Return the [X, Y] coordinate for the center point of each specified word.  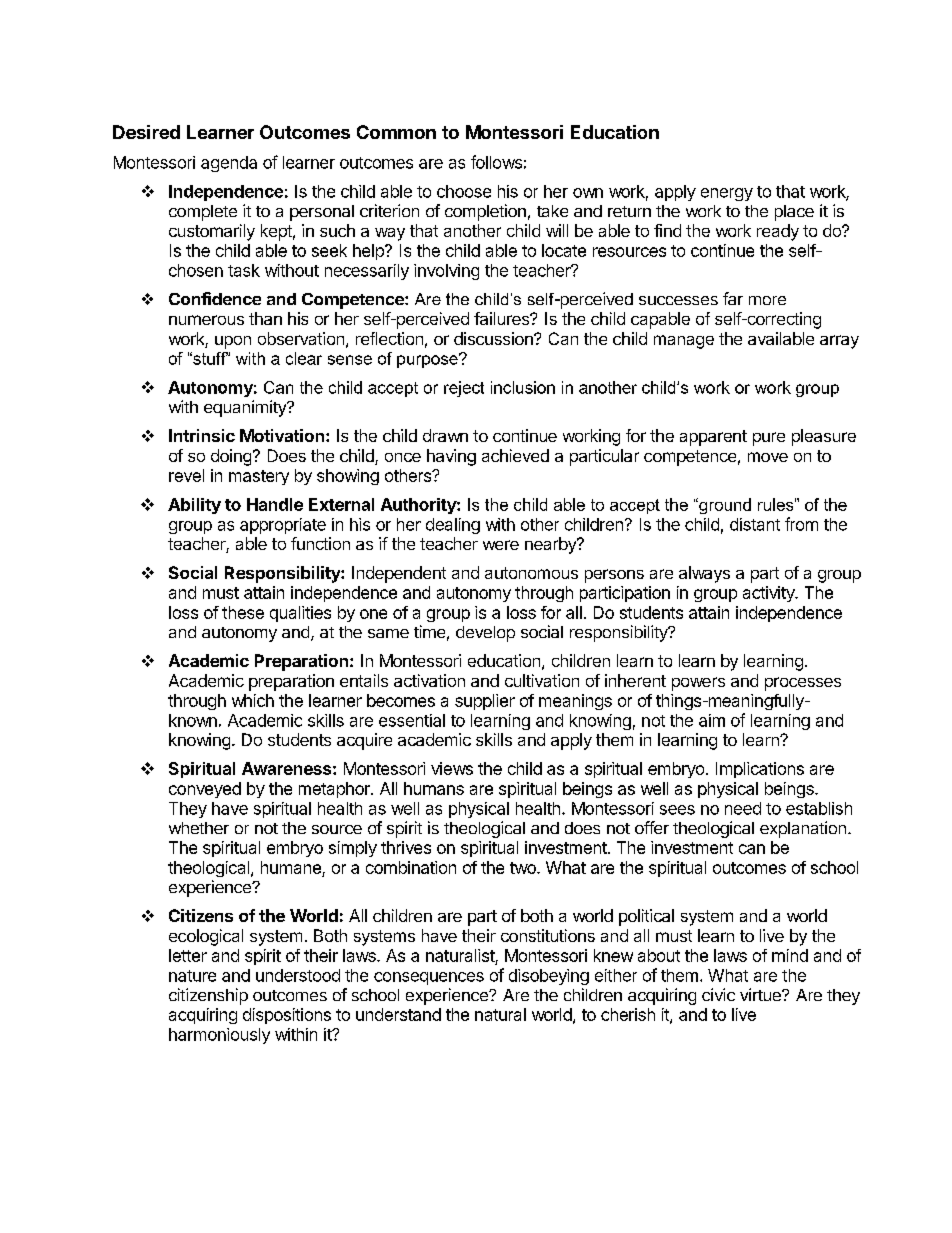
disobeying [549, 977]
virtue [761, 994]
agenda [229, 164]
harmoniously [219, 1036]
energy [727, 194]
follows [496, 162]
